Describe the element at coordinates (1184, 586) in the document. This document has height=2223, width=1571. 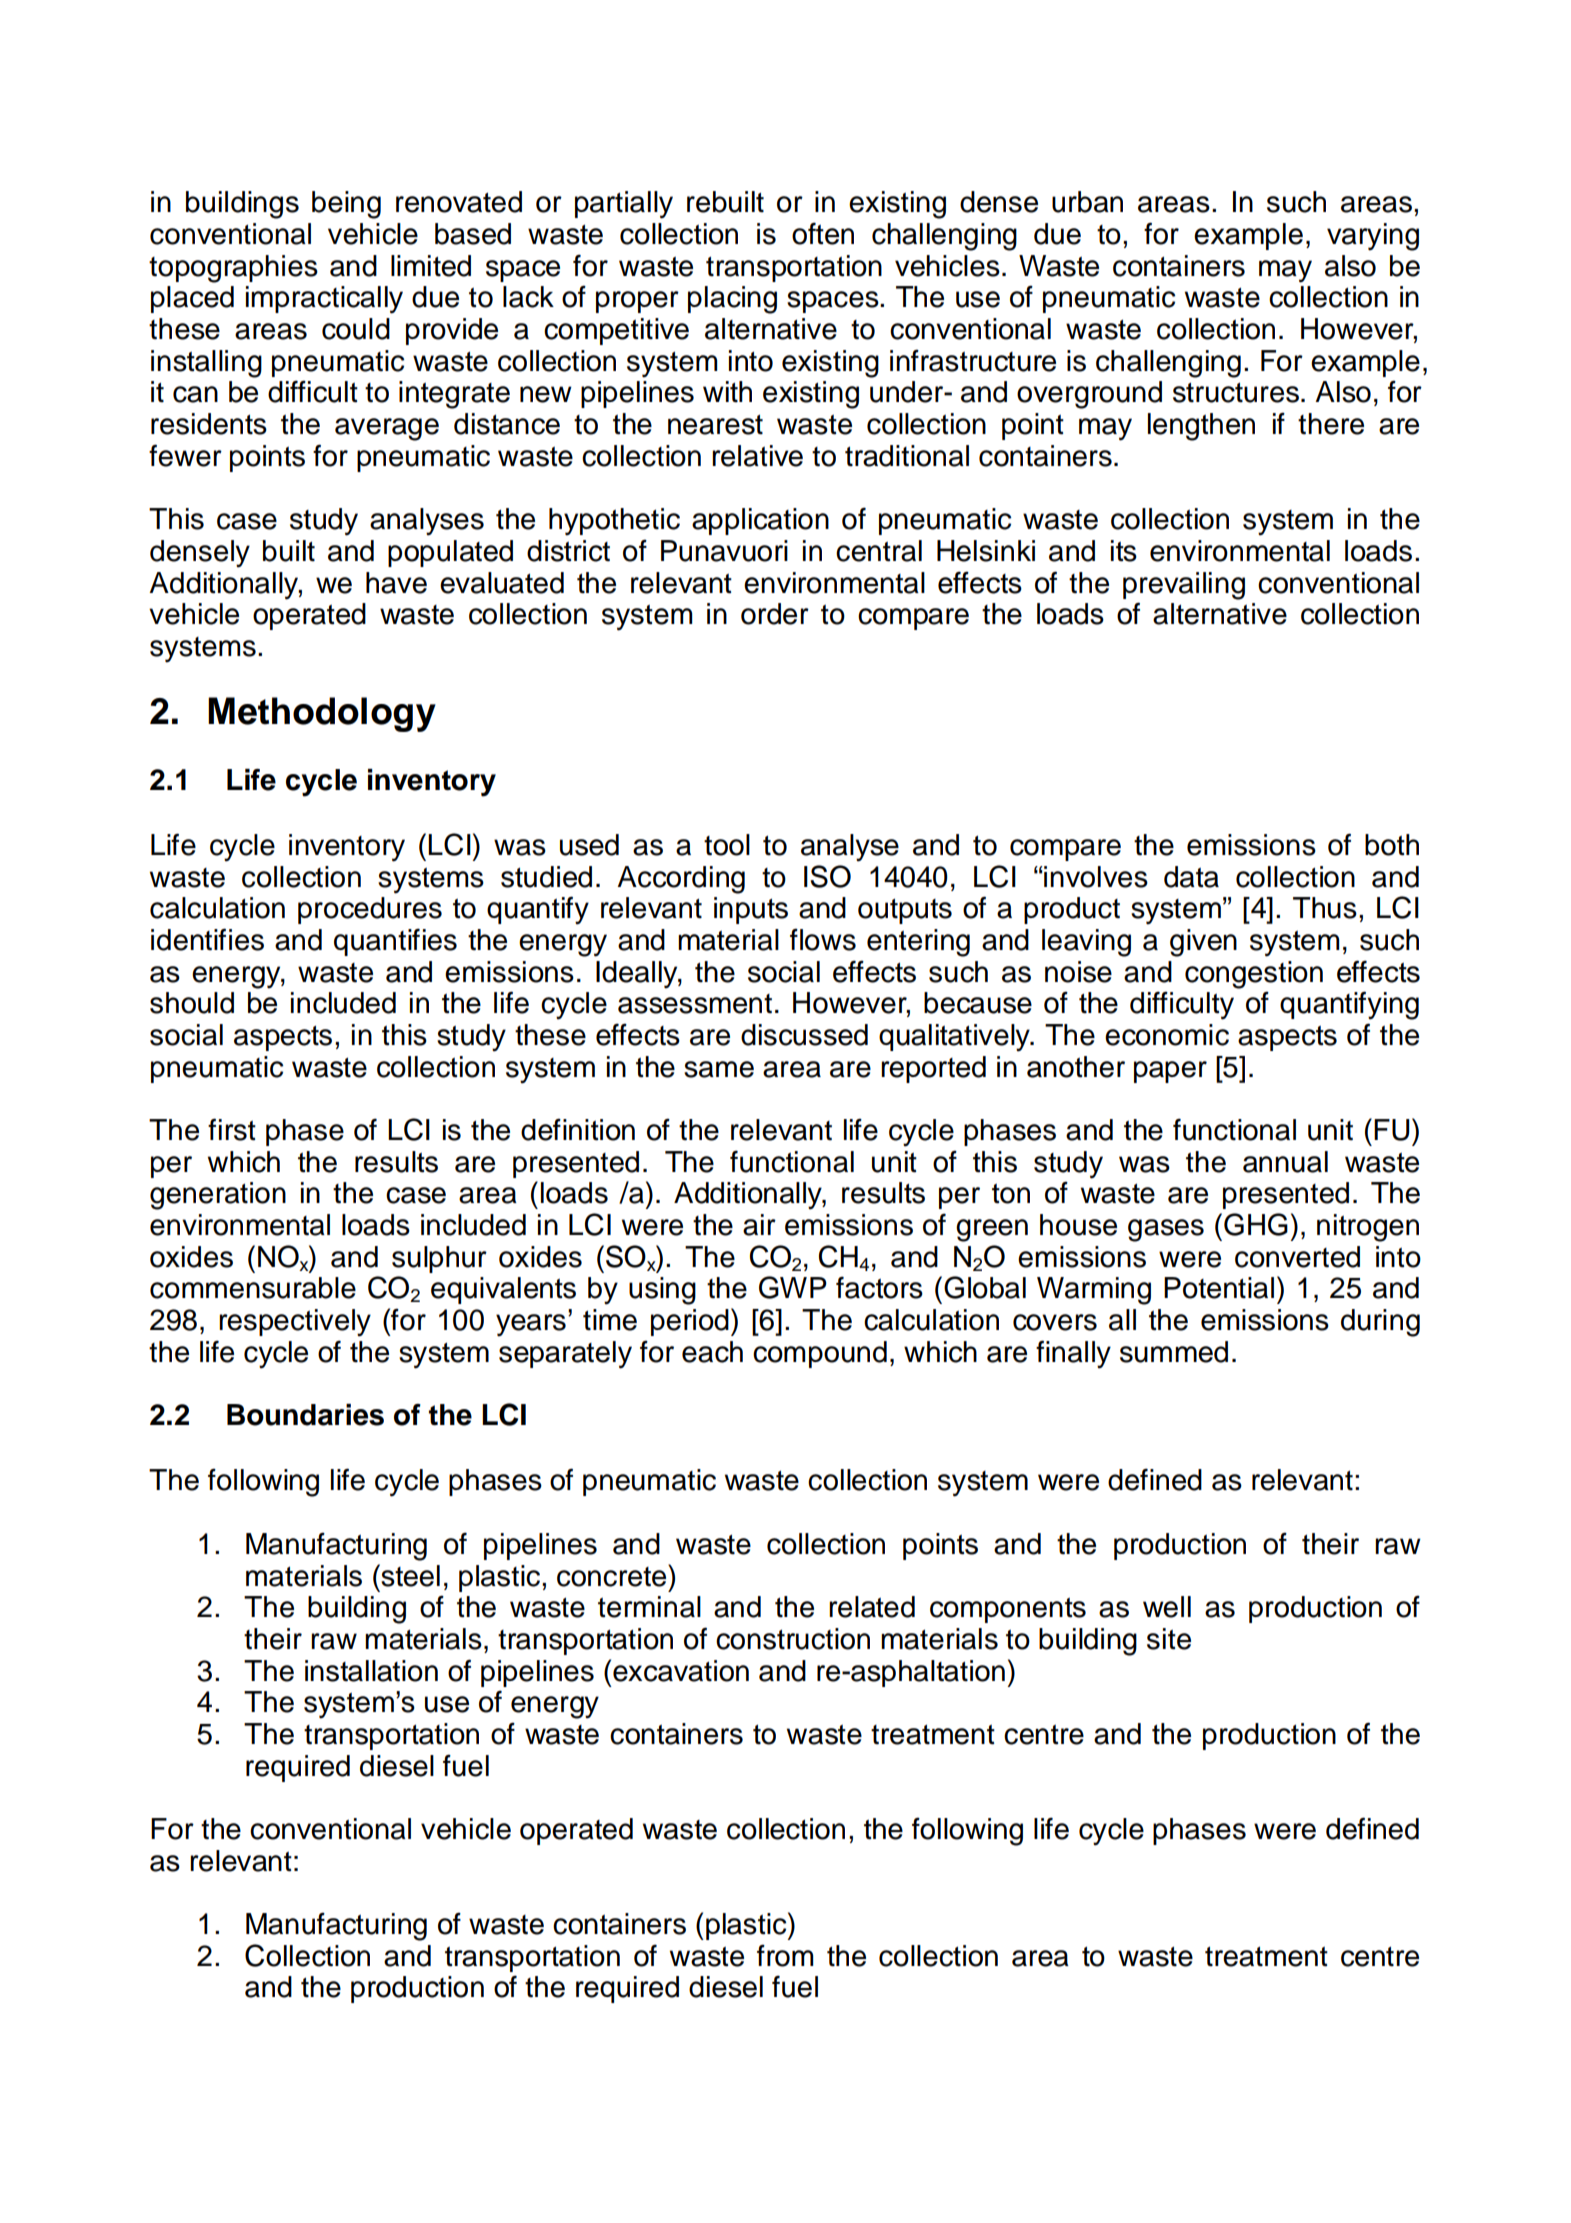
I see `prevailing` at that location.
